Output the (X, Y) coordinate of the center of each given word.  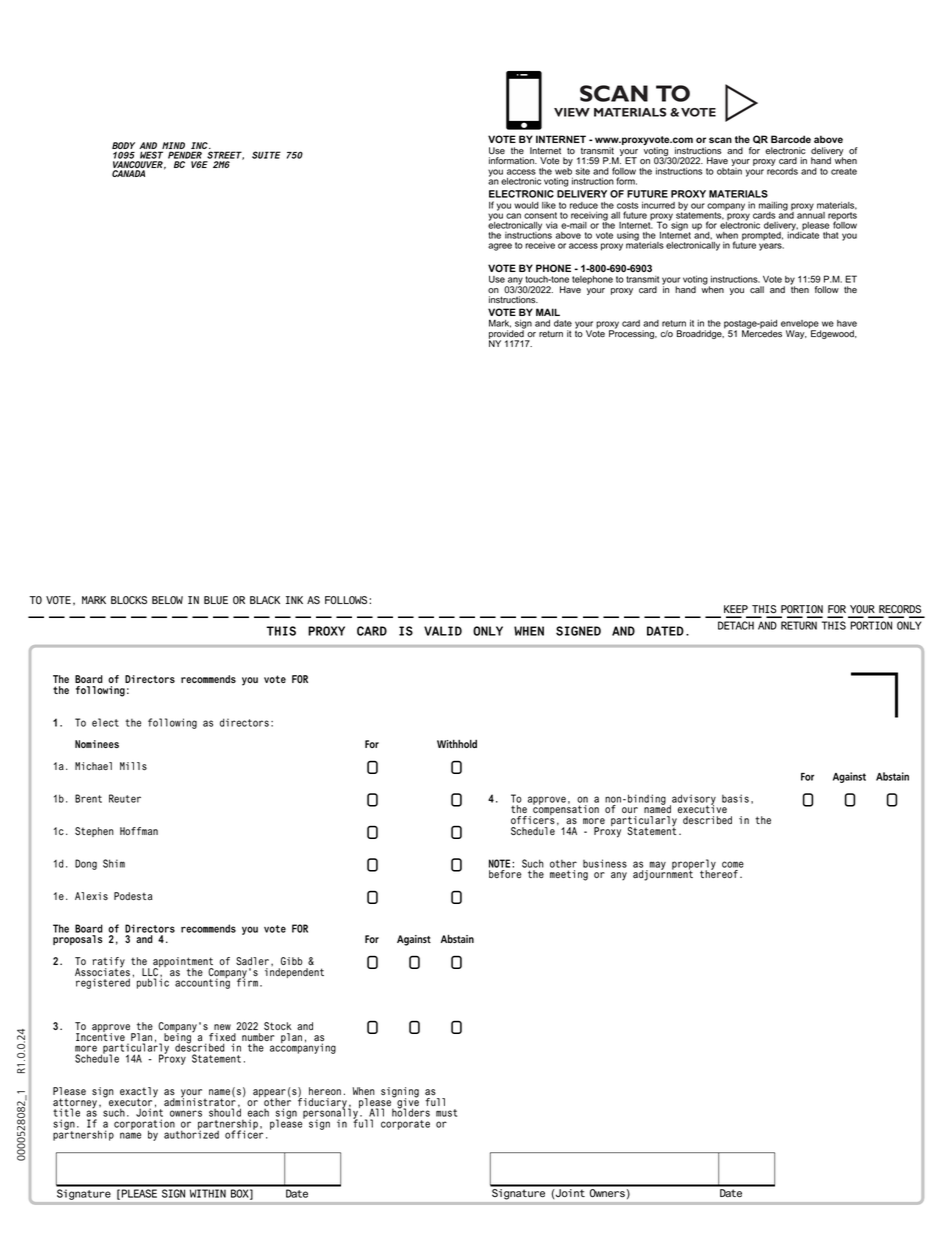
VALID (443, 631)
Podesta (133, 896)
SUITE (266, 155)
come (733, 864)
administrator (200, 1102)
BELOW (167, 600)
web (563, 170)
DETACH (736, 625)
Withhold (457, 743)
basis (735, 798)
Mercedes (762, 332)
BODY (123, 147)
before (505, 874)
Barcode (791, 139)
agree (500, 247)
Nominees (97, 744)
